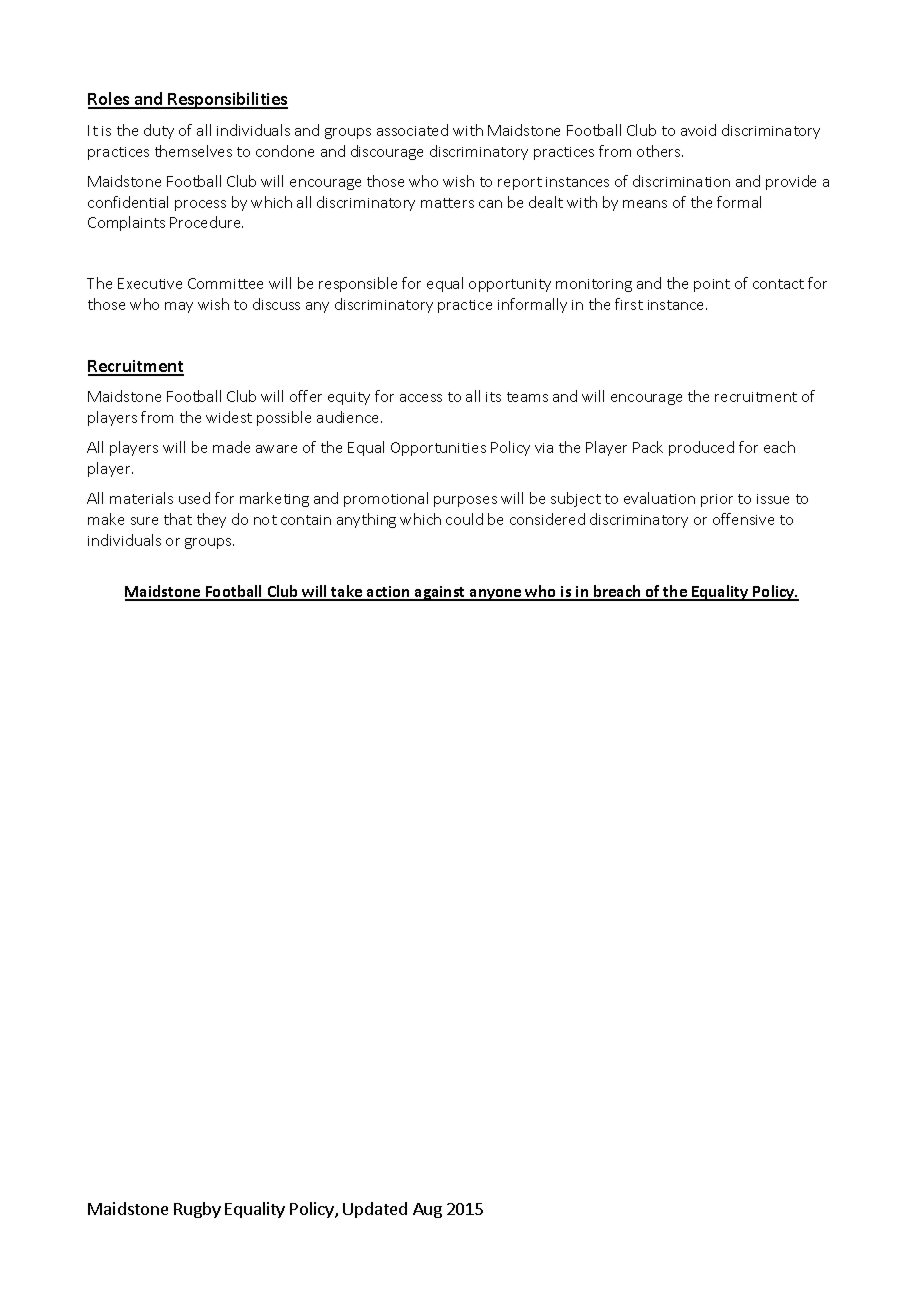 This document has height=1308, width=924. What do you see at coordinates (743, 519) in the document?
I see `offensive` at bounding box center [743, 519].
